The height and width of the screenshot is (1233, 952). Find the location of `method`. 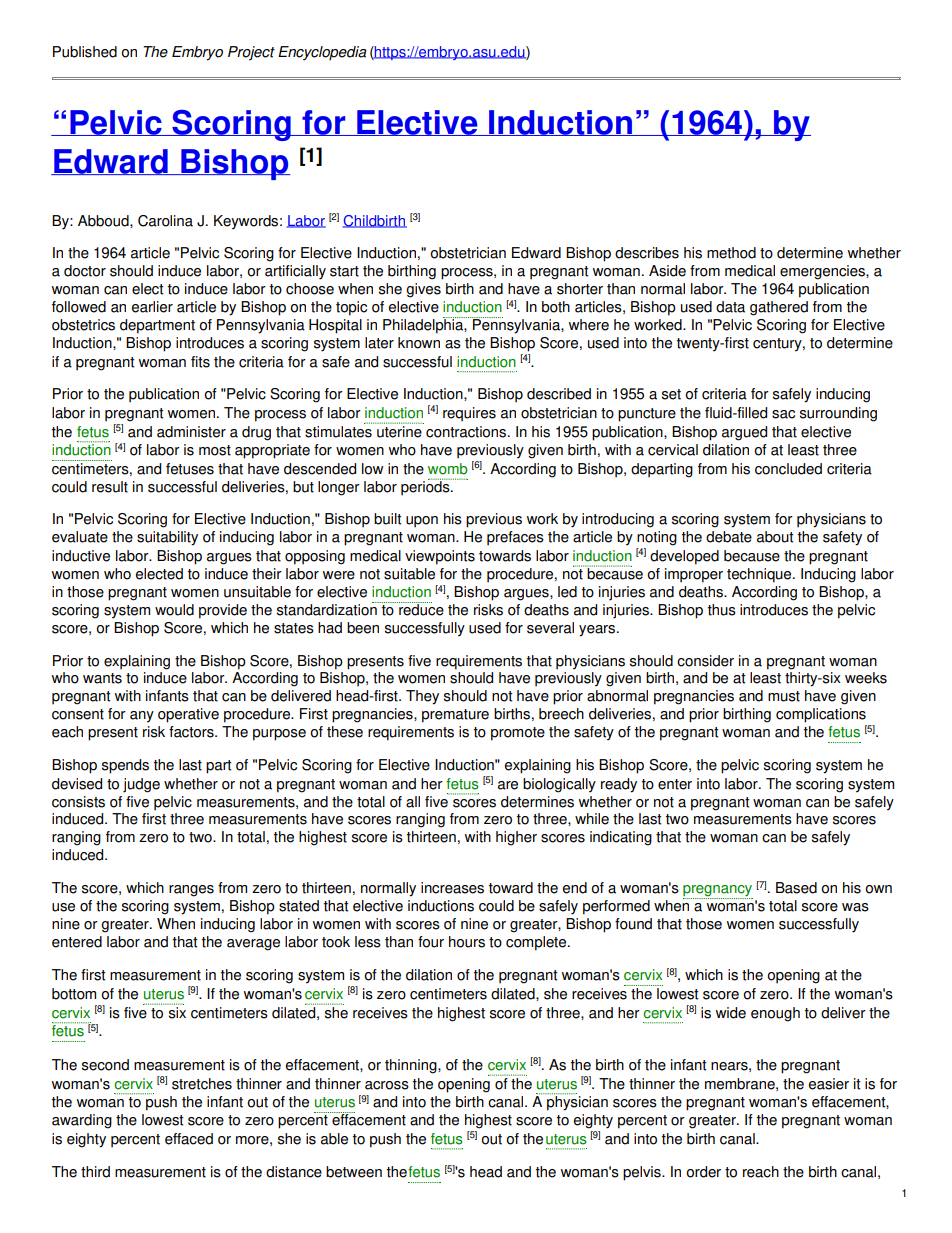

method is located at coordinates (731, 253).
